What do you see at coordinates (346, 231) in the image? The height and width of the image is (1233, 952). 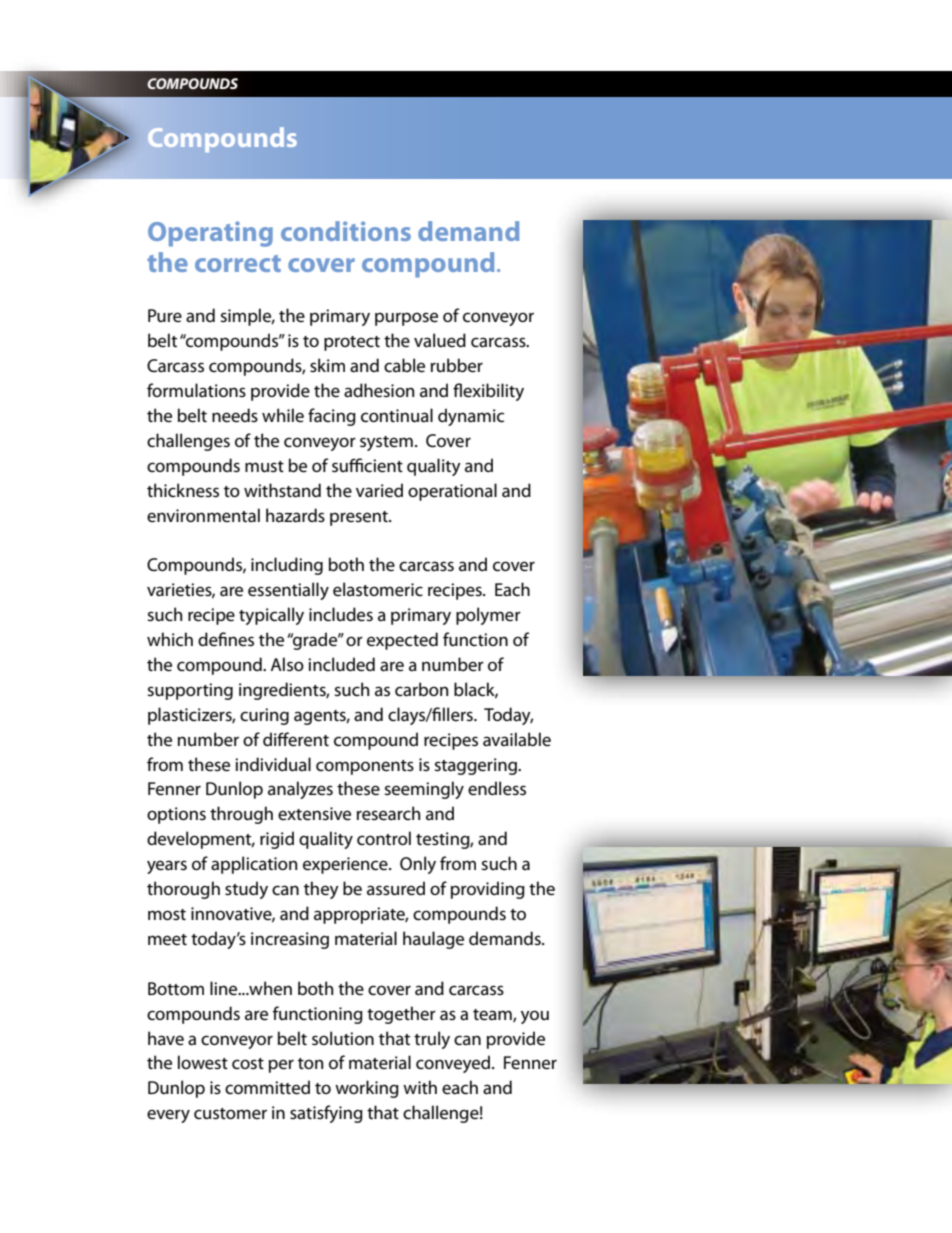 I see `conditions` at bounding box center [346, 231].
